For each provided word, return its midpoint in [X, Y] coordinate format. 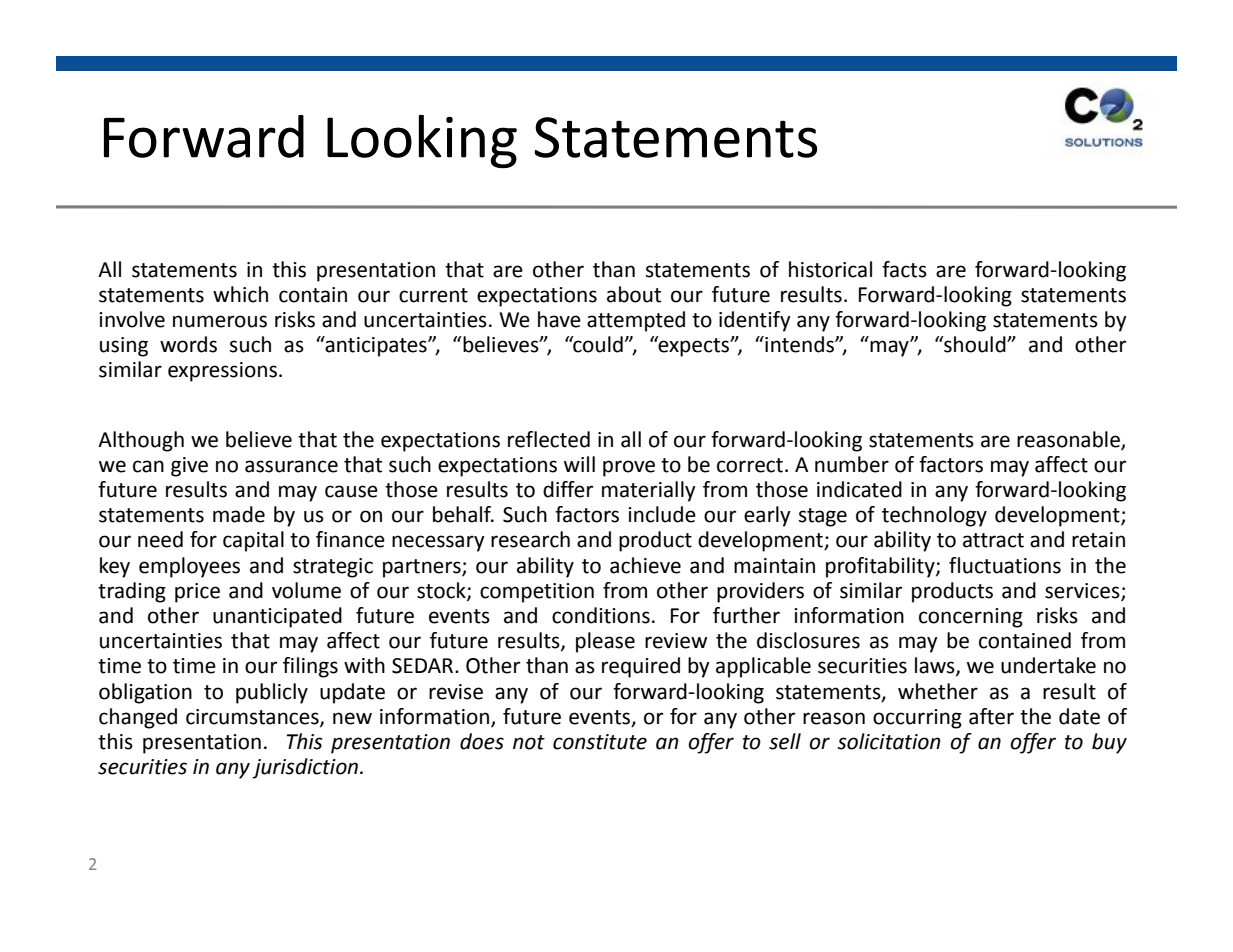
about [634, 294]
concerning [971, 618]
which [240, 294]
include [662, 514]
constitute [600, 742]
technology [934, 516]
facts [904, 269]
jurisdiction [306, 768]
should [975, 344]
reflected [549, 439]
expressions [222, 372]
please [605, 642]
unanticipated [277, 617]
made [239, 514]
